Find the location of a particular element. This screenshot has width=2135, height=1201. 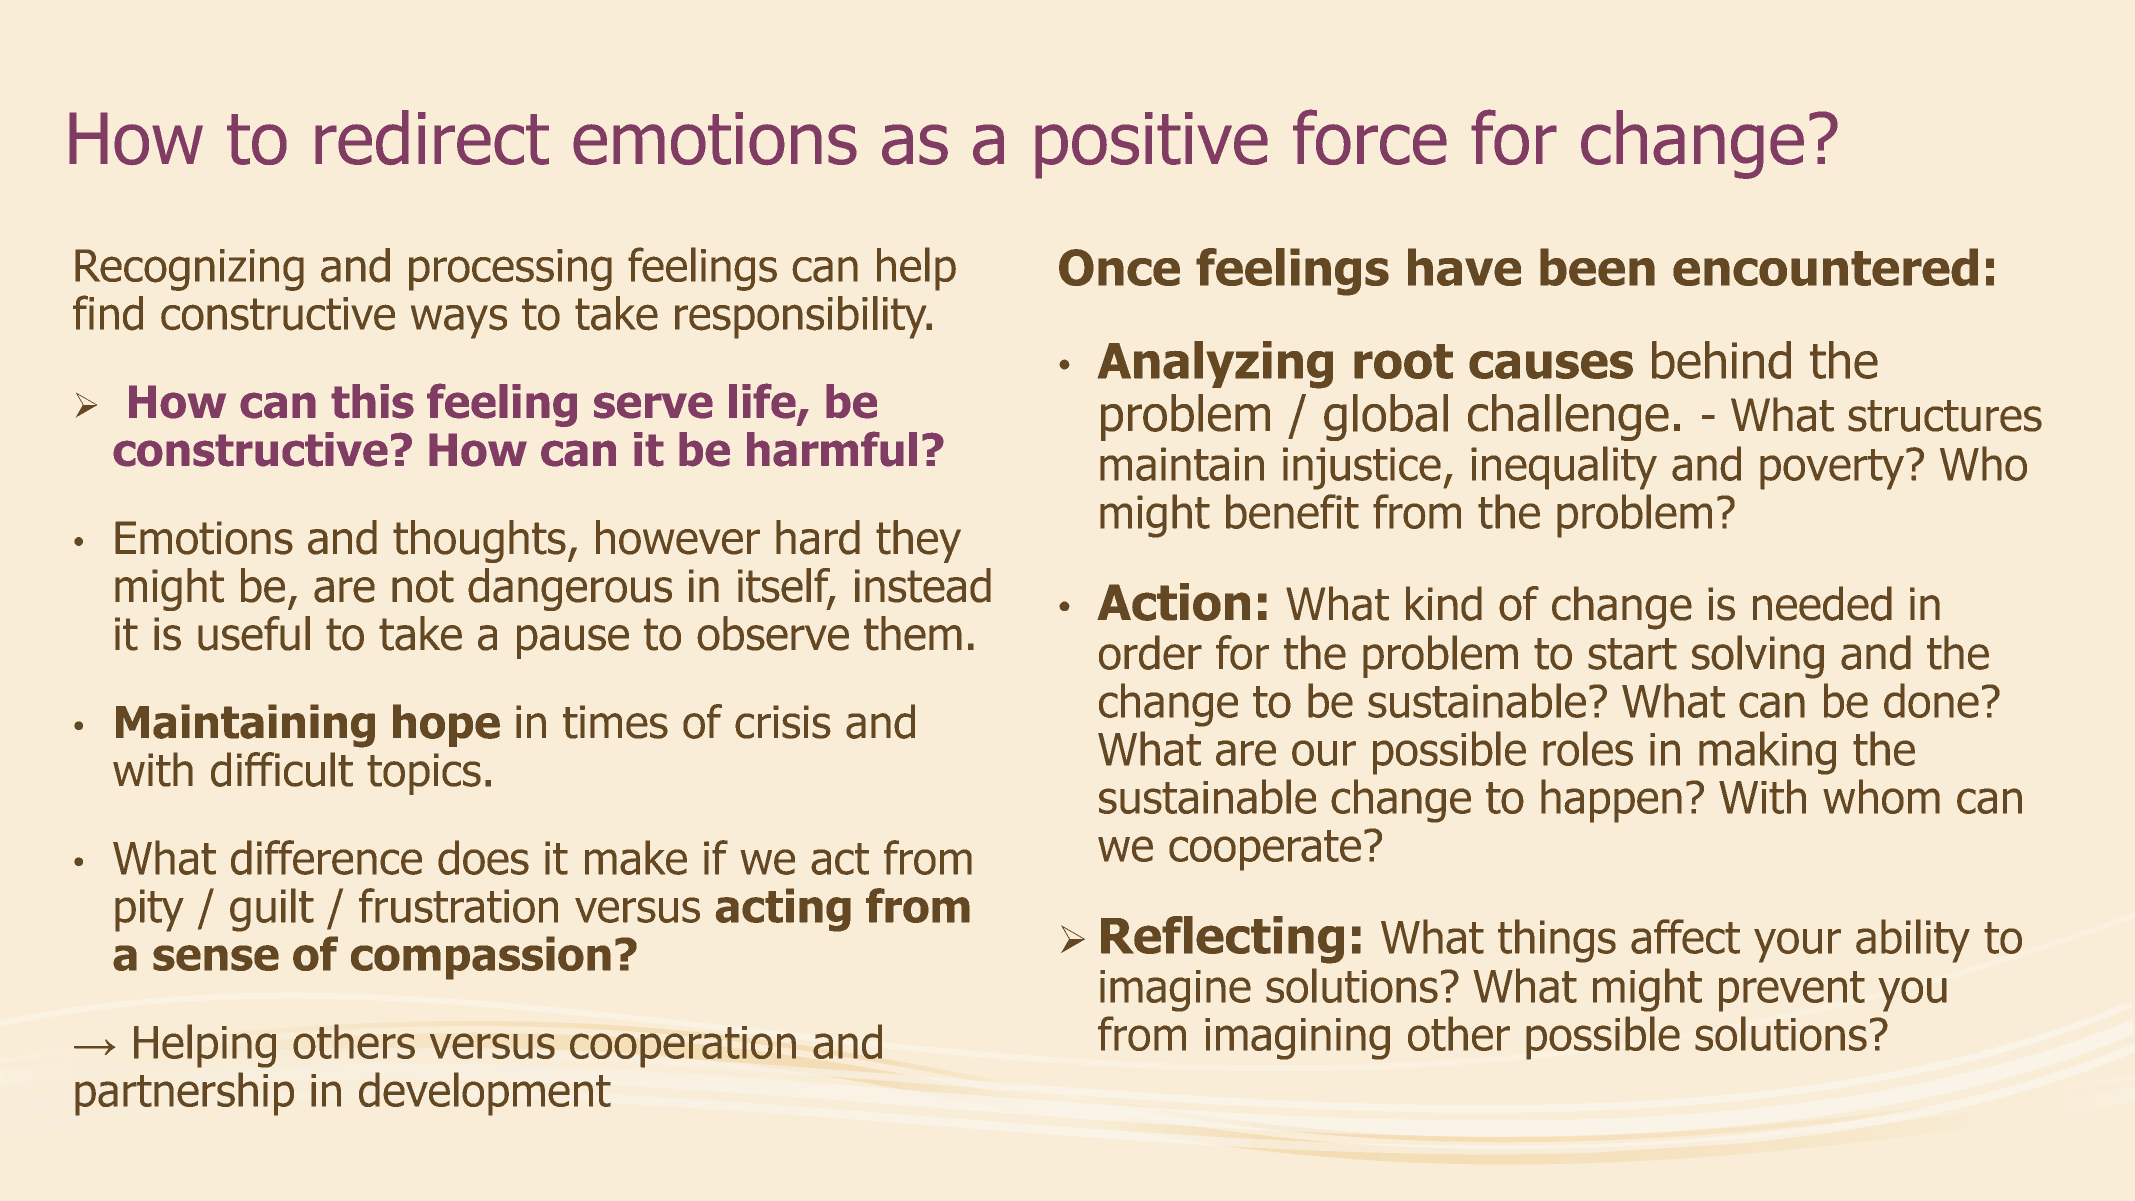

prevent is located at coordinates (1792, 991).
